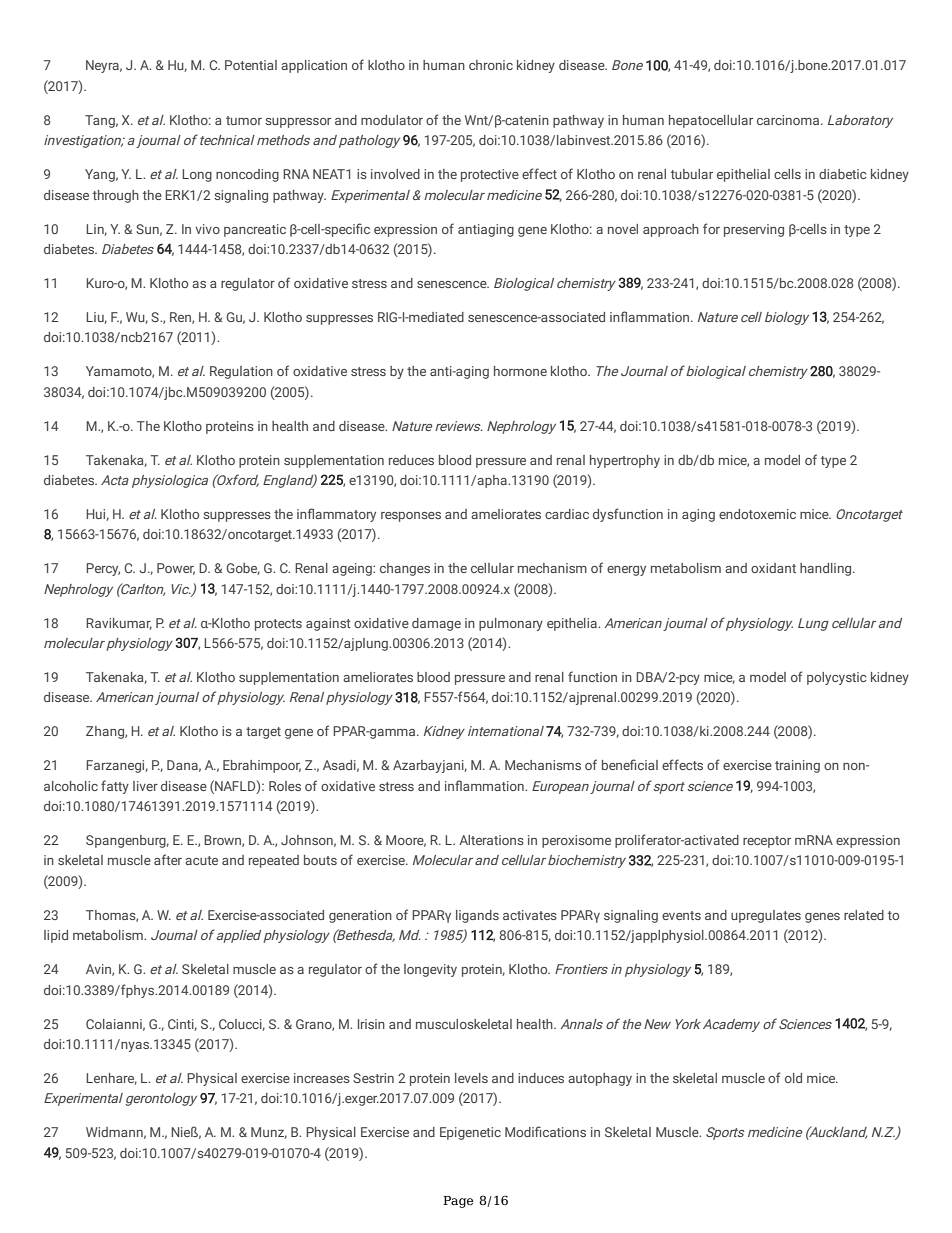 This image has width=952, height=1233. Describe the element at coordinates (322, 1078) in the image. I see `increases` at that location.
